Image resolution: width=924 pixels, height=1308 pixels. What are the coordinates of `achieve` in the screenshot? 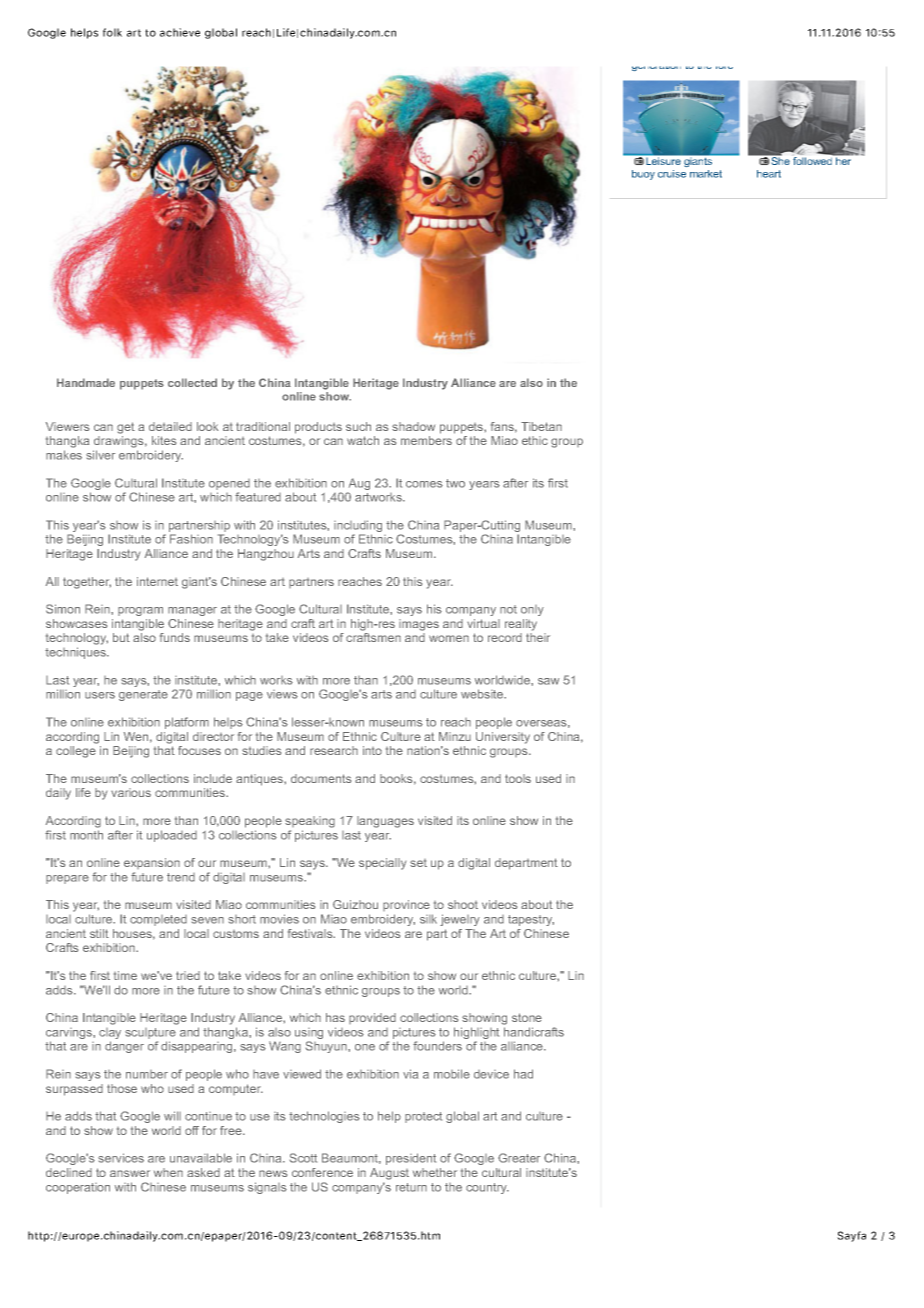 It's located at (180, 32).
